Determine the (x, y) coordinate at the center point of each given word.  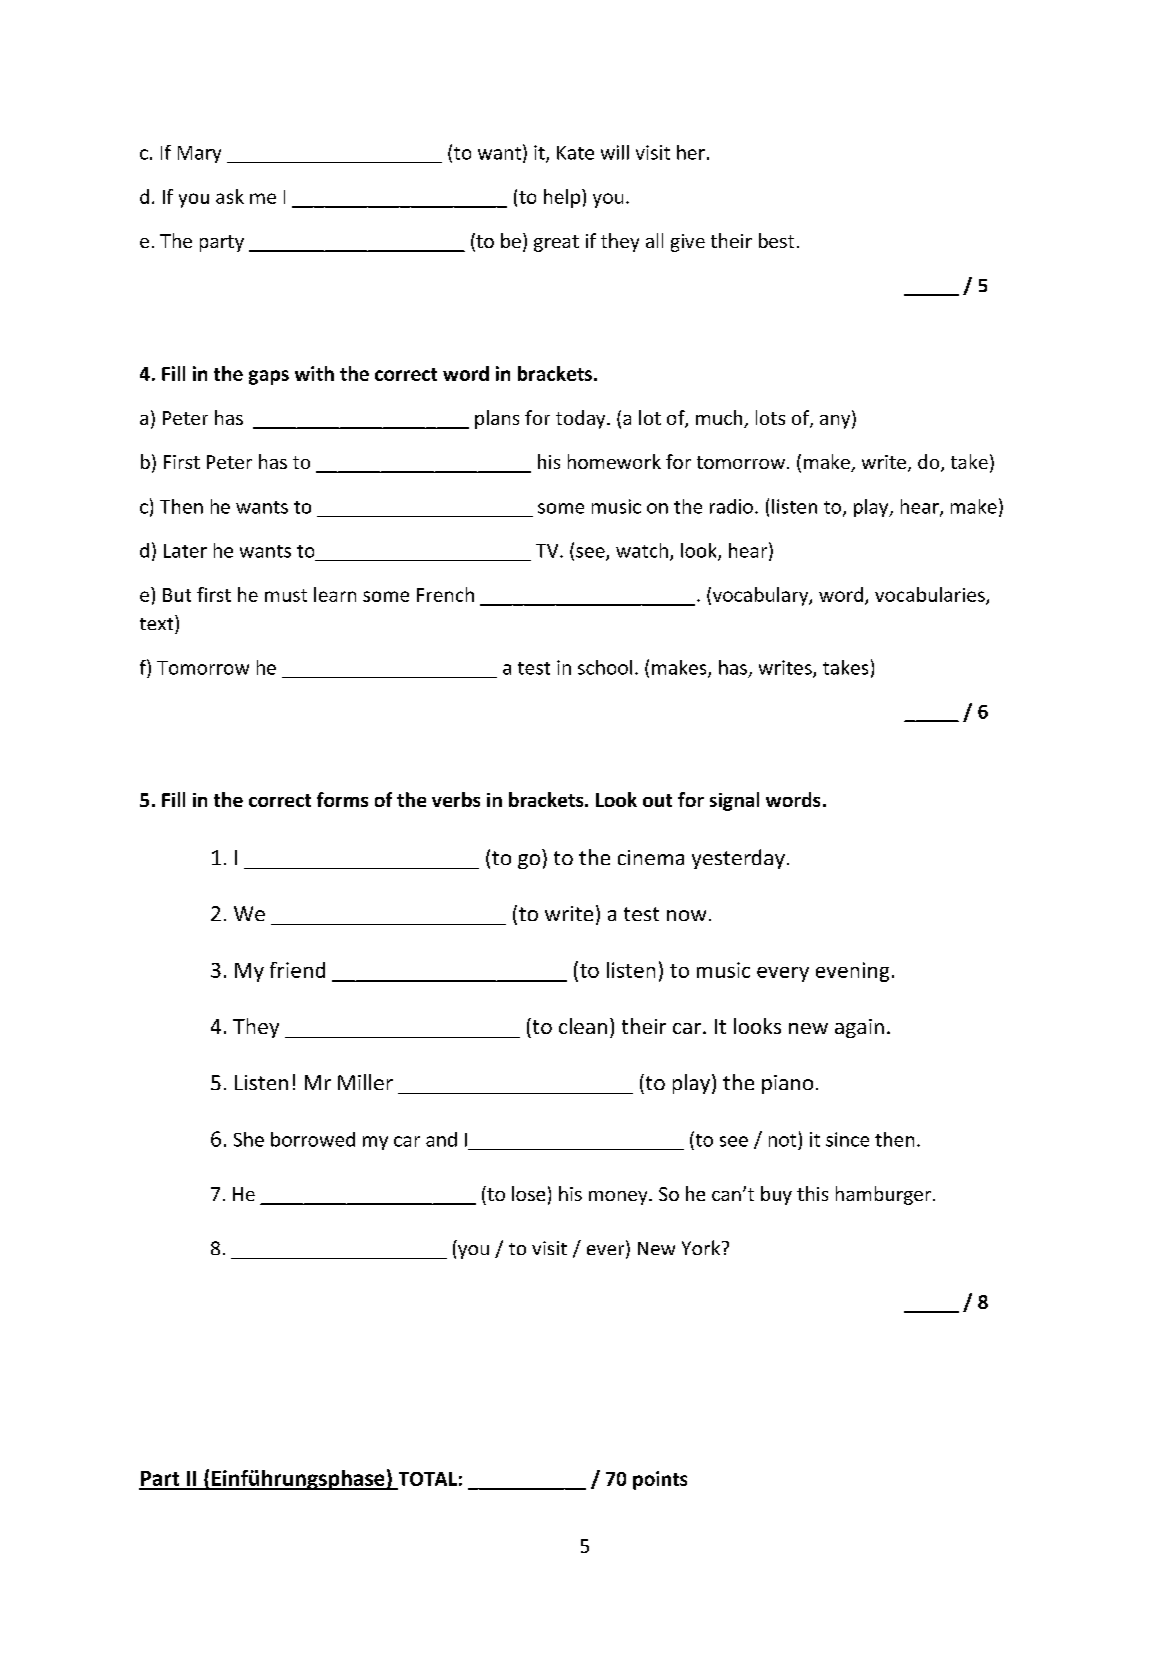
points (660, 1480)
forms (342, 799)
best (776, 240)
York (702, 1247)
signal (734, 801)
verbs (456, 799)
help (563, 198)
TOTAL (426, 1480)
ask (230, 196)
